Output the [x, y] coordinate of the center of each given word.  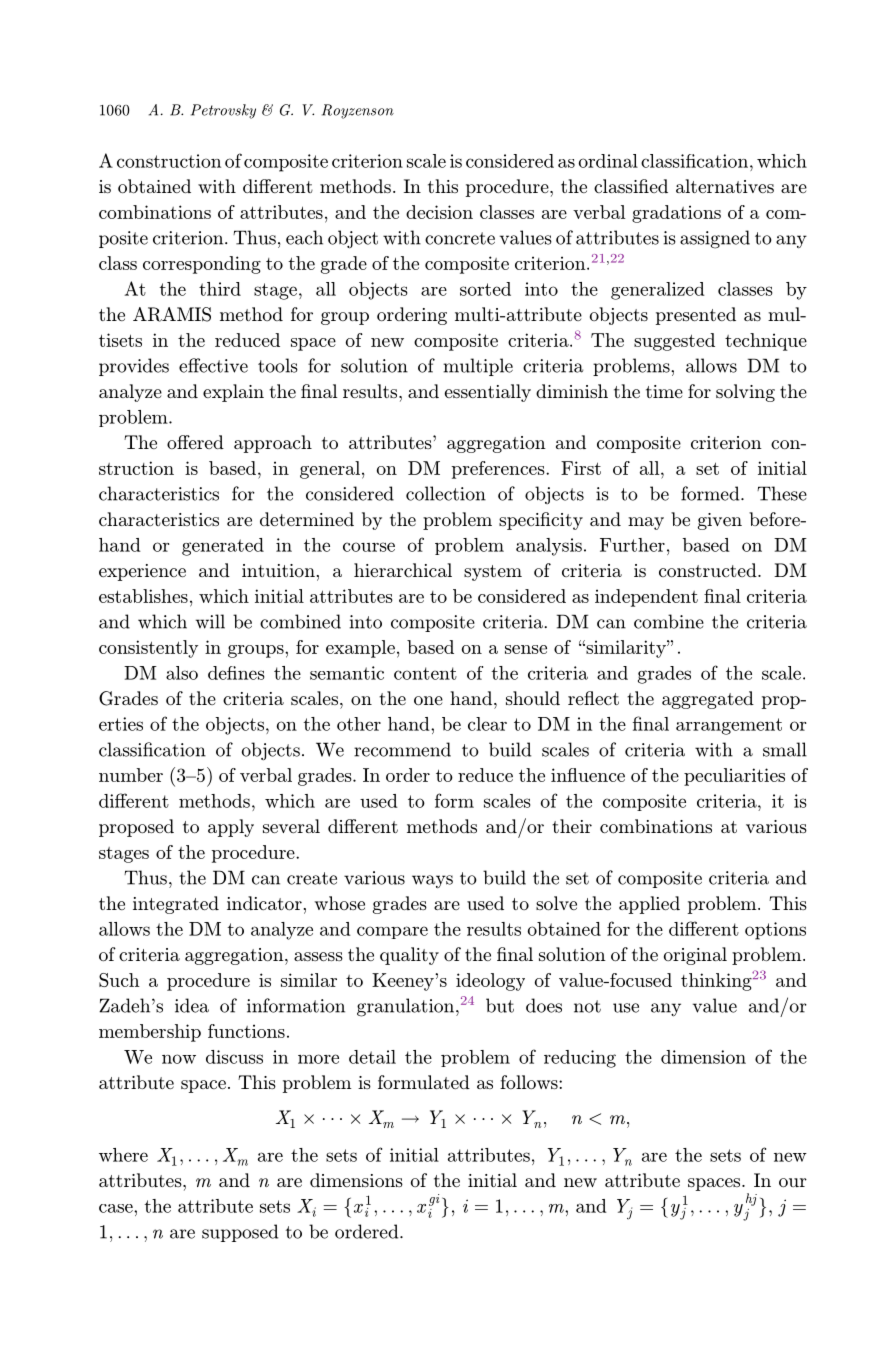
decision [439, 212]
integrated [176, 905]
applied [649, 905]
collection [446, 493]
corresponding [202, 265]
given [720, 521]
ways [432, 881]
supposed [240, 1233]
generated [223, 547]
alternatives [725, 186]
